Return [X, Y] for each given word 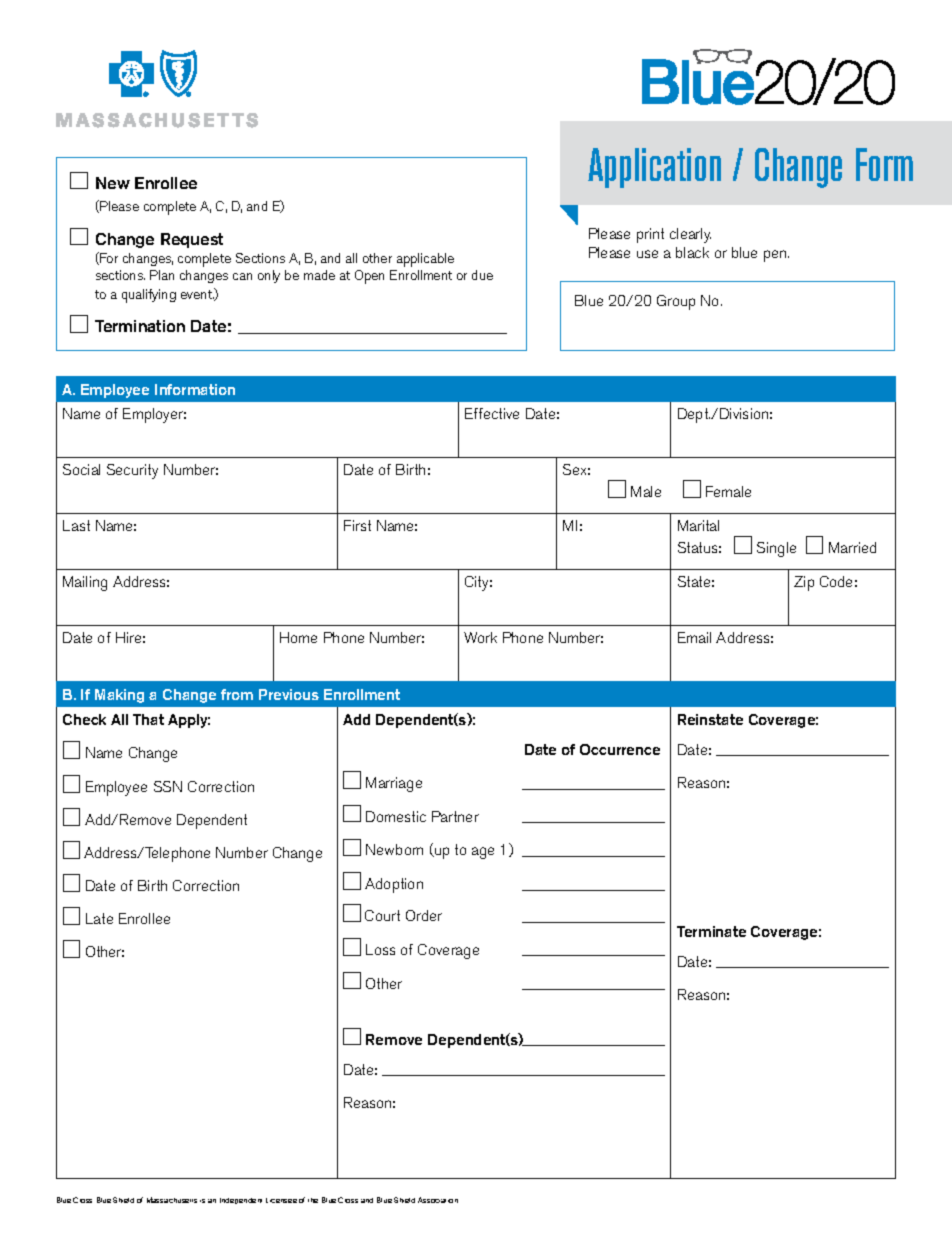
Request [192, 240]
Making [119, 696]
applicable [425, 260]
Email [694, 637]
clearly [690, 235]
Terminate [711, 931]
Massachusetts [172, 1200]
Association [438, 1200]
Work [480, 637]
